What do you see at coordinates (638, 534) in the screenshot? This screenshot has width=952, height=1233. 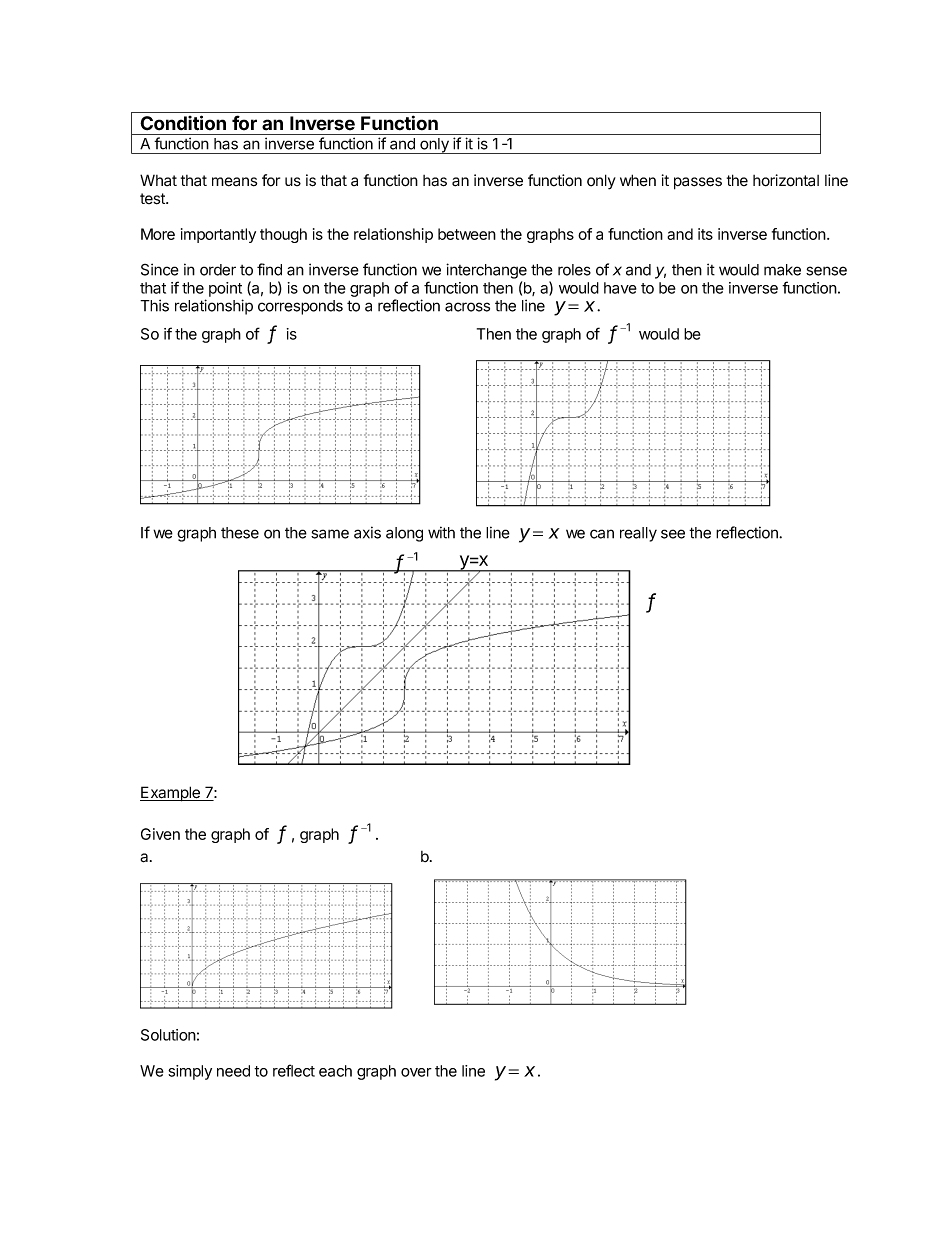 I see `really` at bounding box center [638, 534].
